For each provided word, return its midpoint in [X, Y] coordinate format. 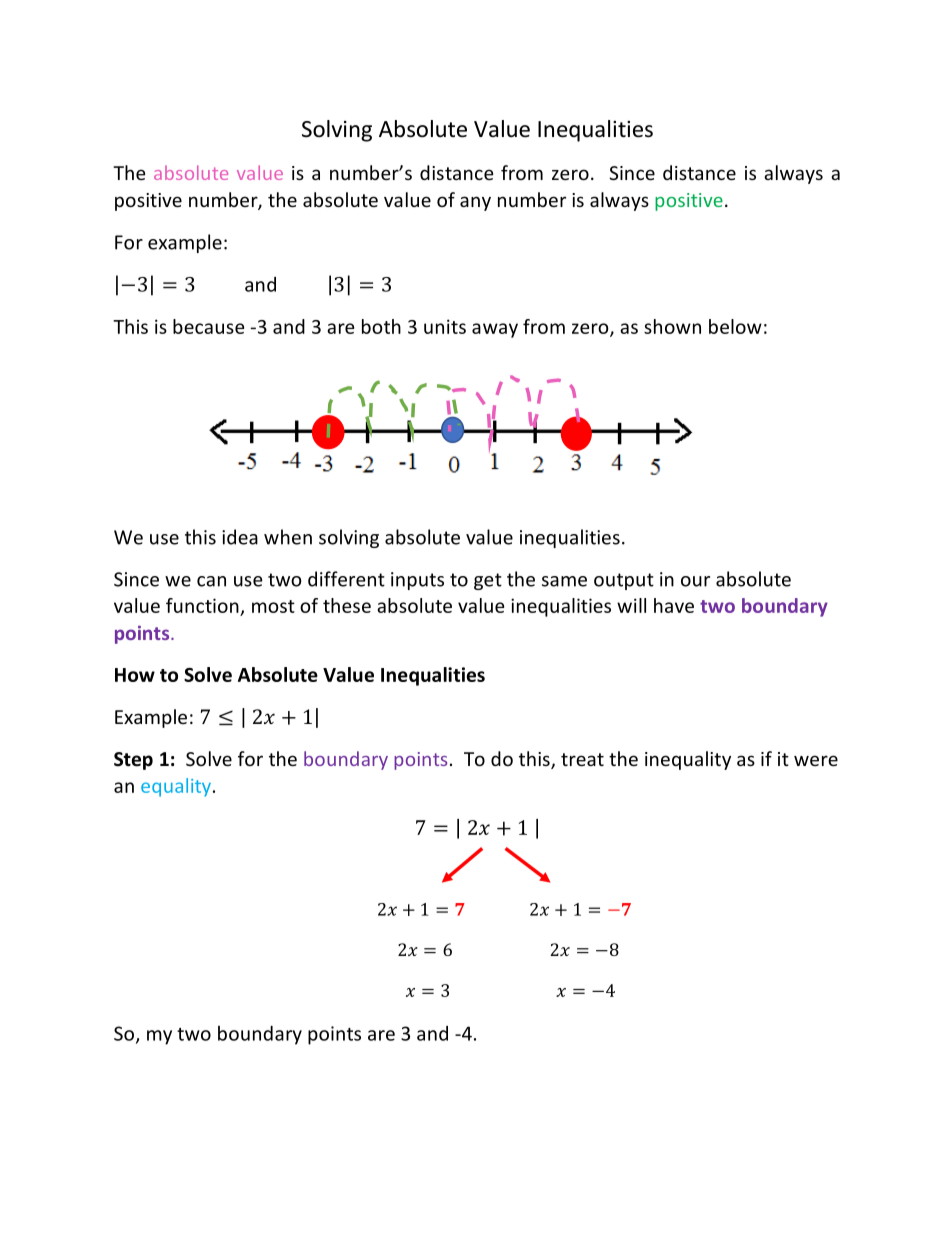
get [488, 581]
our [695, 581]
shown [672, 326]
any [475, 203]
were [816, 760]
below [735, 326]
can [211, 581]
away [495, 330]
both [381, 326]
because [208, 326]
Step [133, 761]
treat [582, 759]
